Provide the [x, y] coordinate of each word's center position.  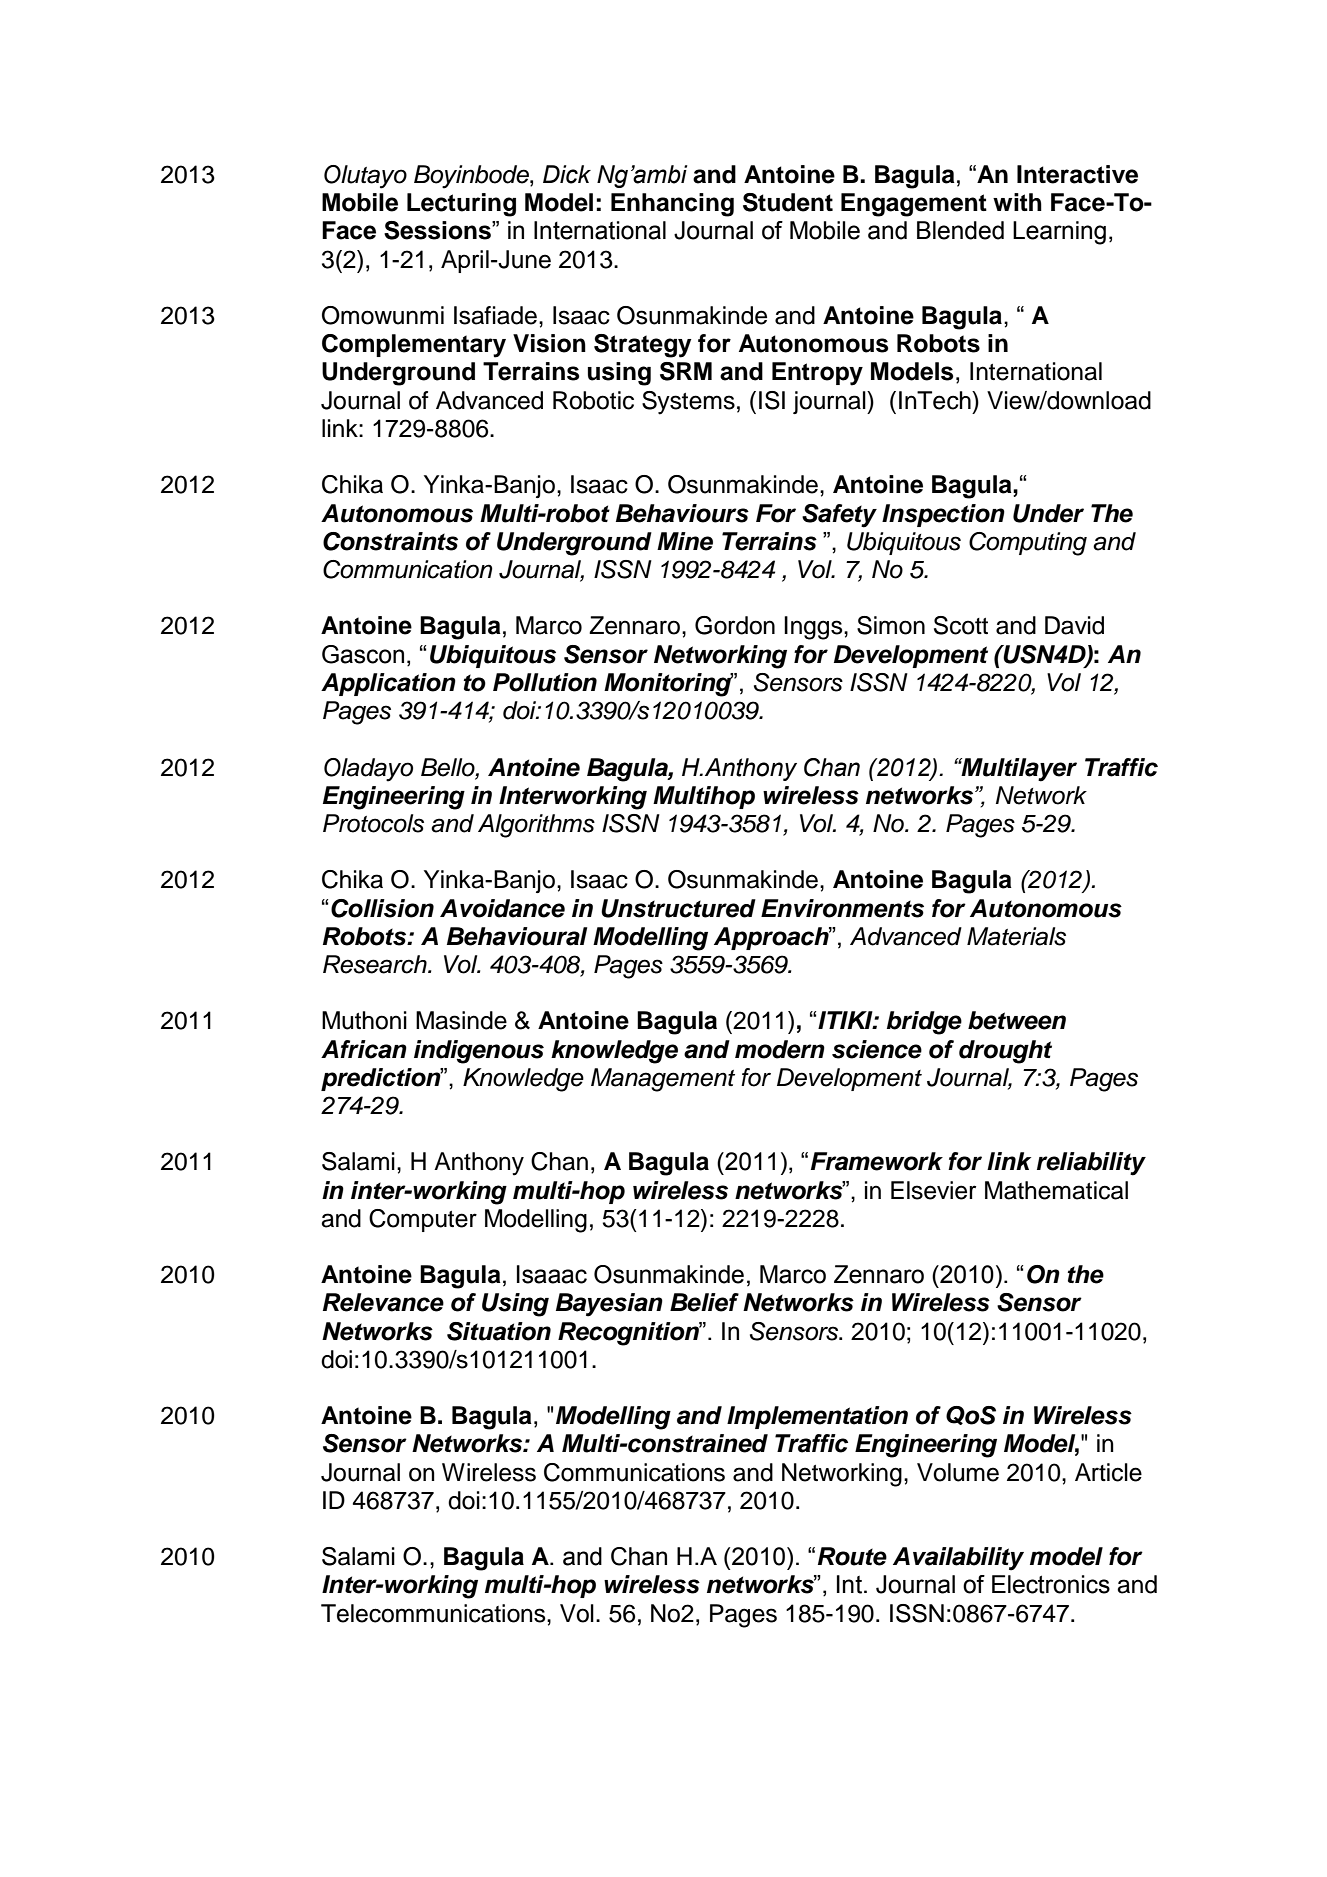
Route [852, 1556]
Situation [499, 1331]
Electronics [1051, 1584]
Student [788, 202]
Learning [1059, 233]
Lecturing [461, 205]
